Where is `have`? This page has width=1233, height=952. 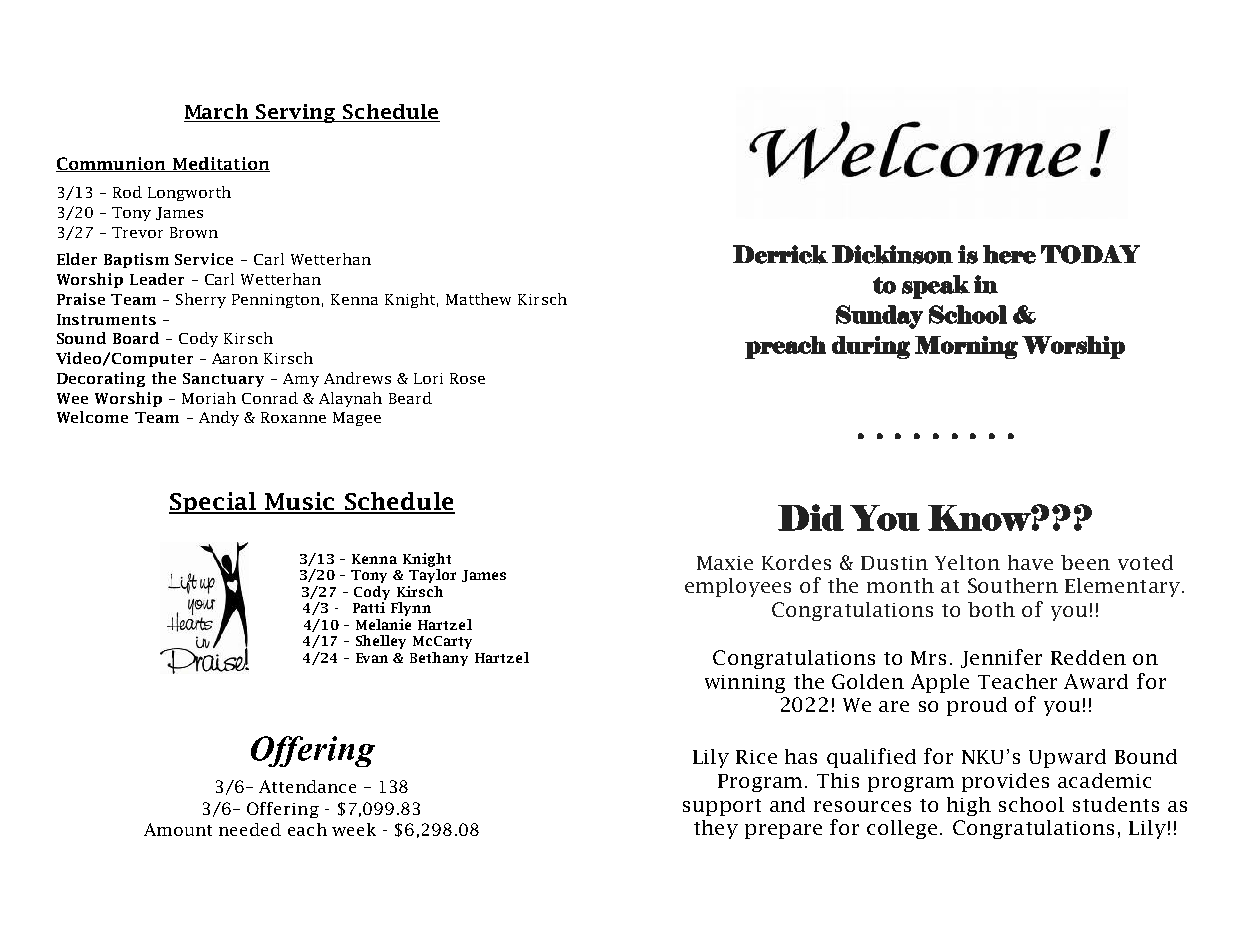 have is located at coordinates (1030, 562).
